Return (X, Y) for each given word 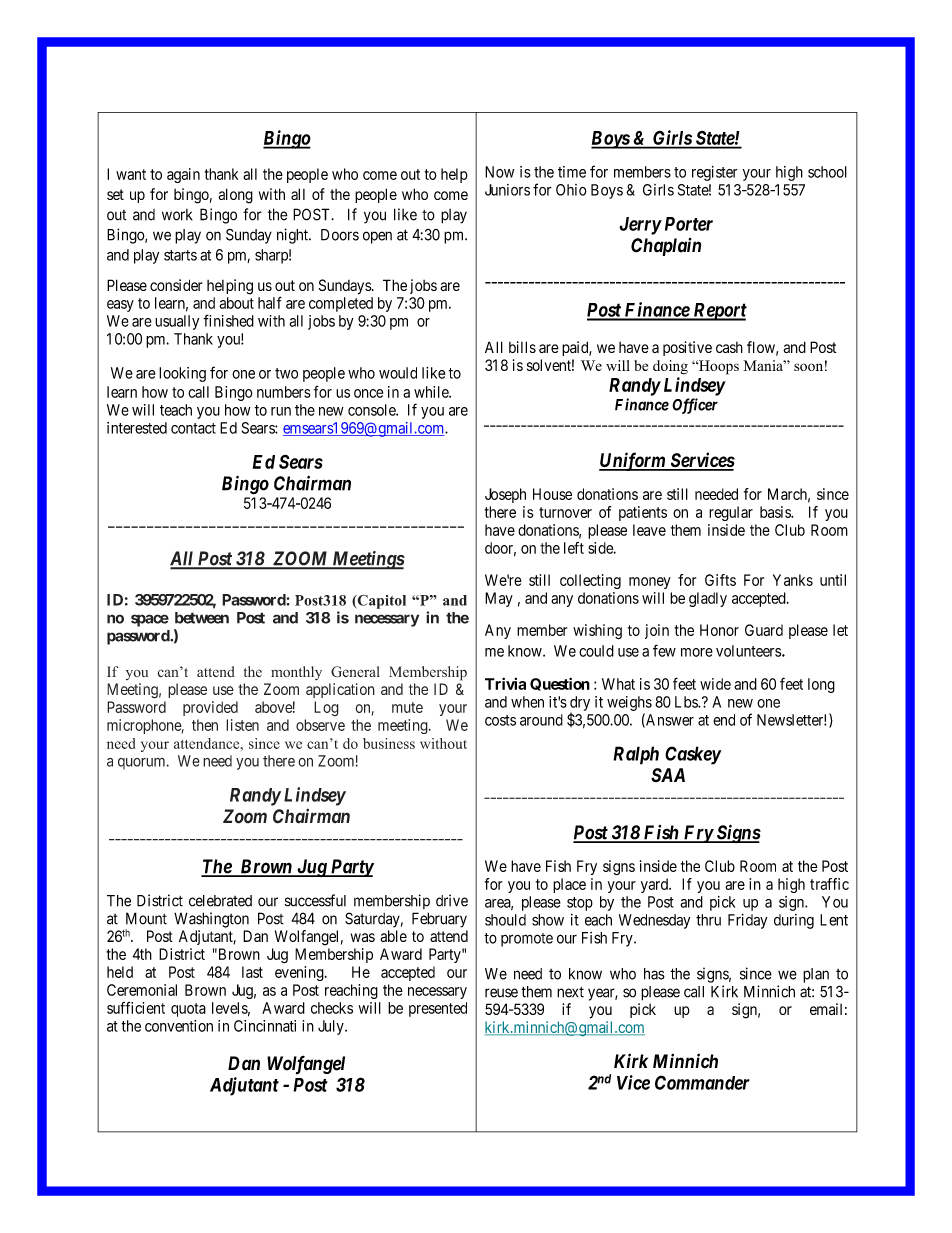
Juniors (507, 190)
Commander (702, 1082)
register (715, 173)
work (177, 215)
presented (438, 1009)
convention (179, 1026)
